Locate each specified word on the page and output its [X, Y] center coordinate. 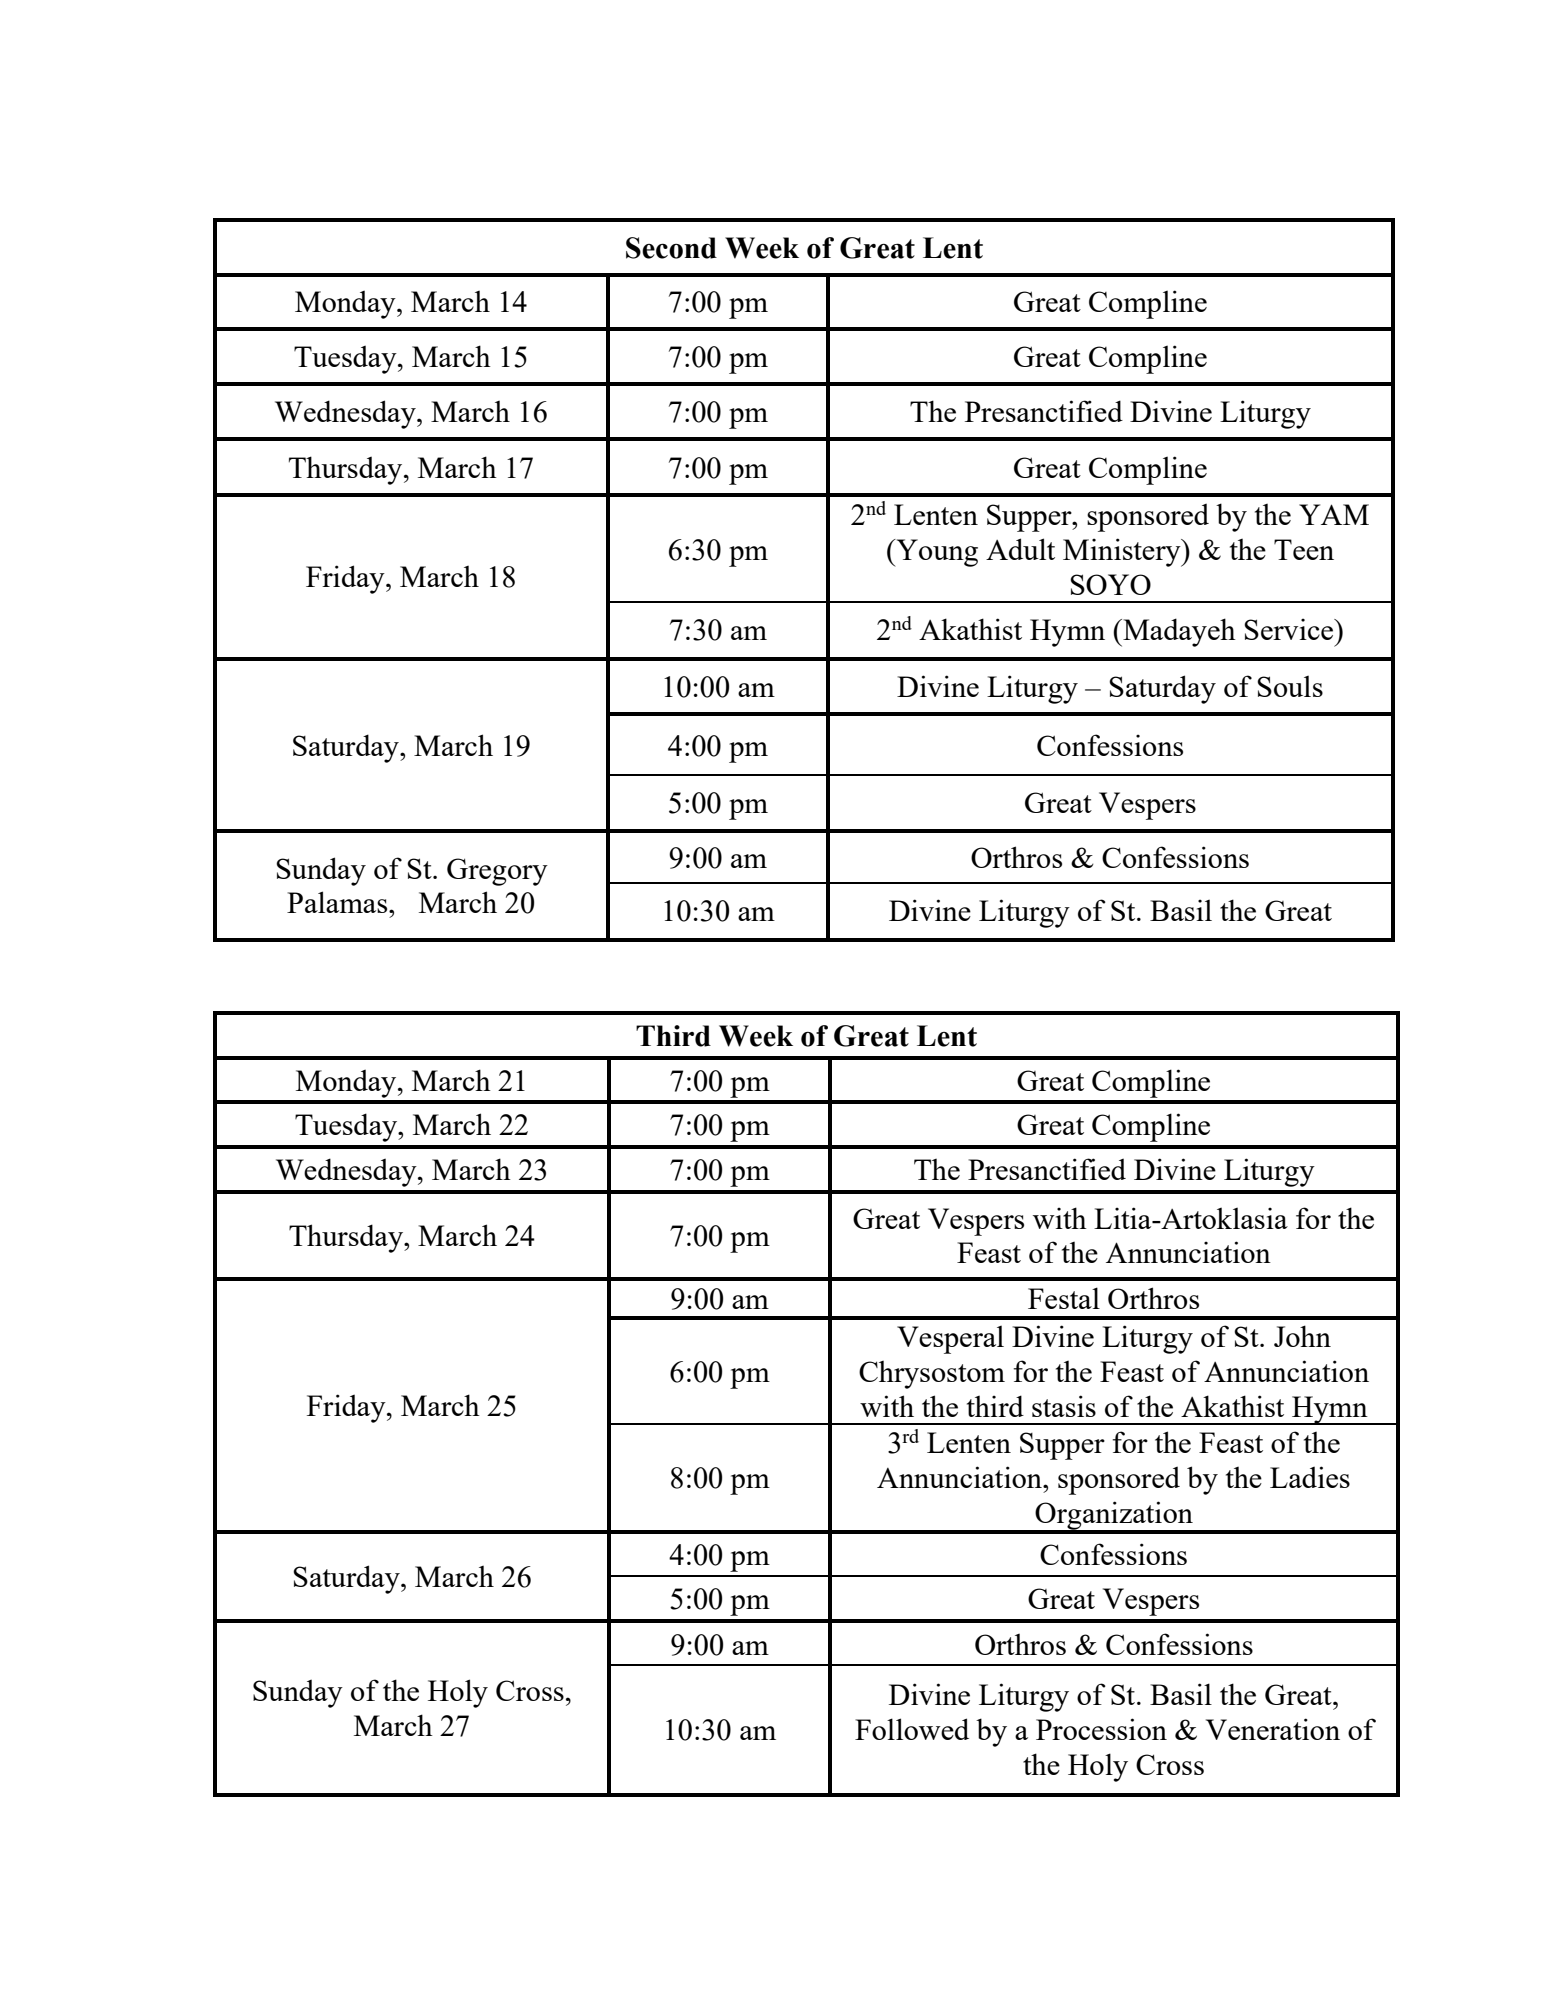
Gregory [497, 872]
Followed [912, 1729]
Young [936, 553]
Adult [1020, 549]
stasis [1064, 1406]
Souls [1290, 686]
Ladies [1310, 1477]
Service [1290, 629]
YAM [1334, 514]
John [1302, 1336]
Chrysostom [932, 1374]
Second [671, 248]
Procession [1101, 1729]
